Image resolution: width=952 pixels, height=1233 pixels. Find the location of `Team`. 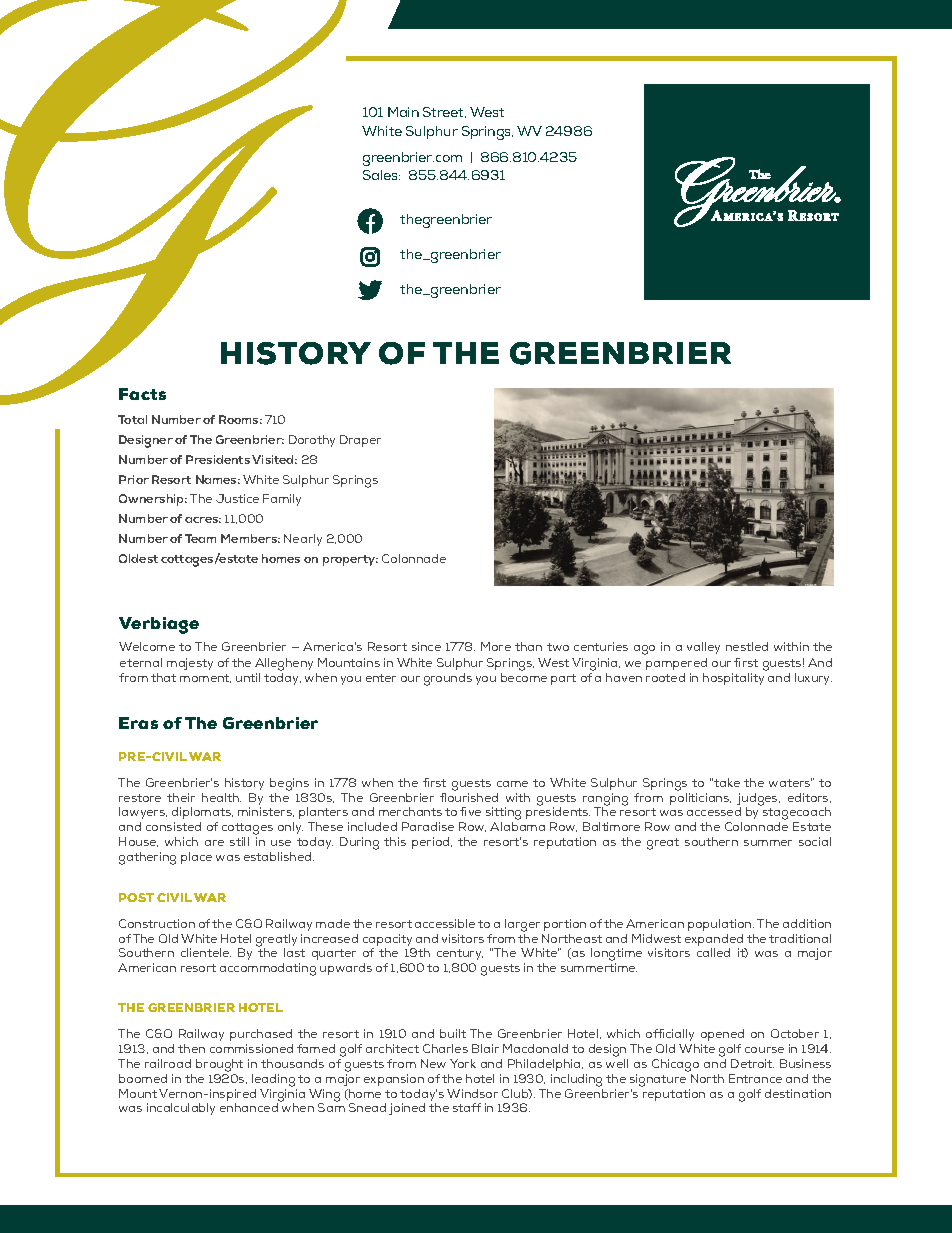

Team is located at coordinates (200, 538).
